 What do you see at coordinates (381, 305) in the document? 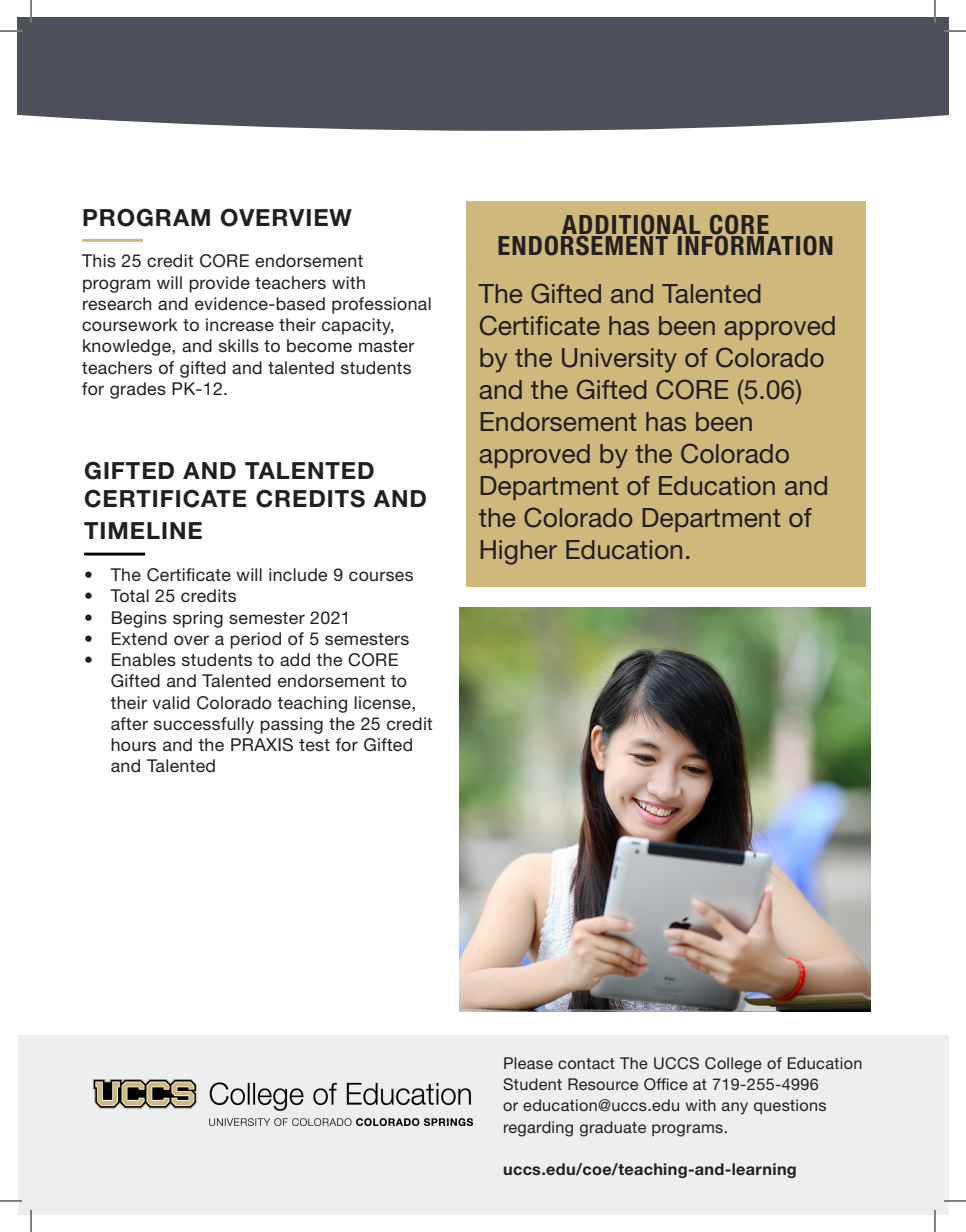
I see `professional` at bounding box center [381, 305].
